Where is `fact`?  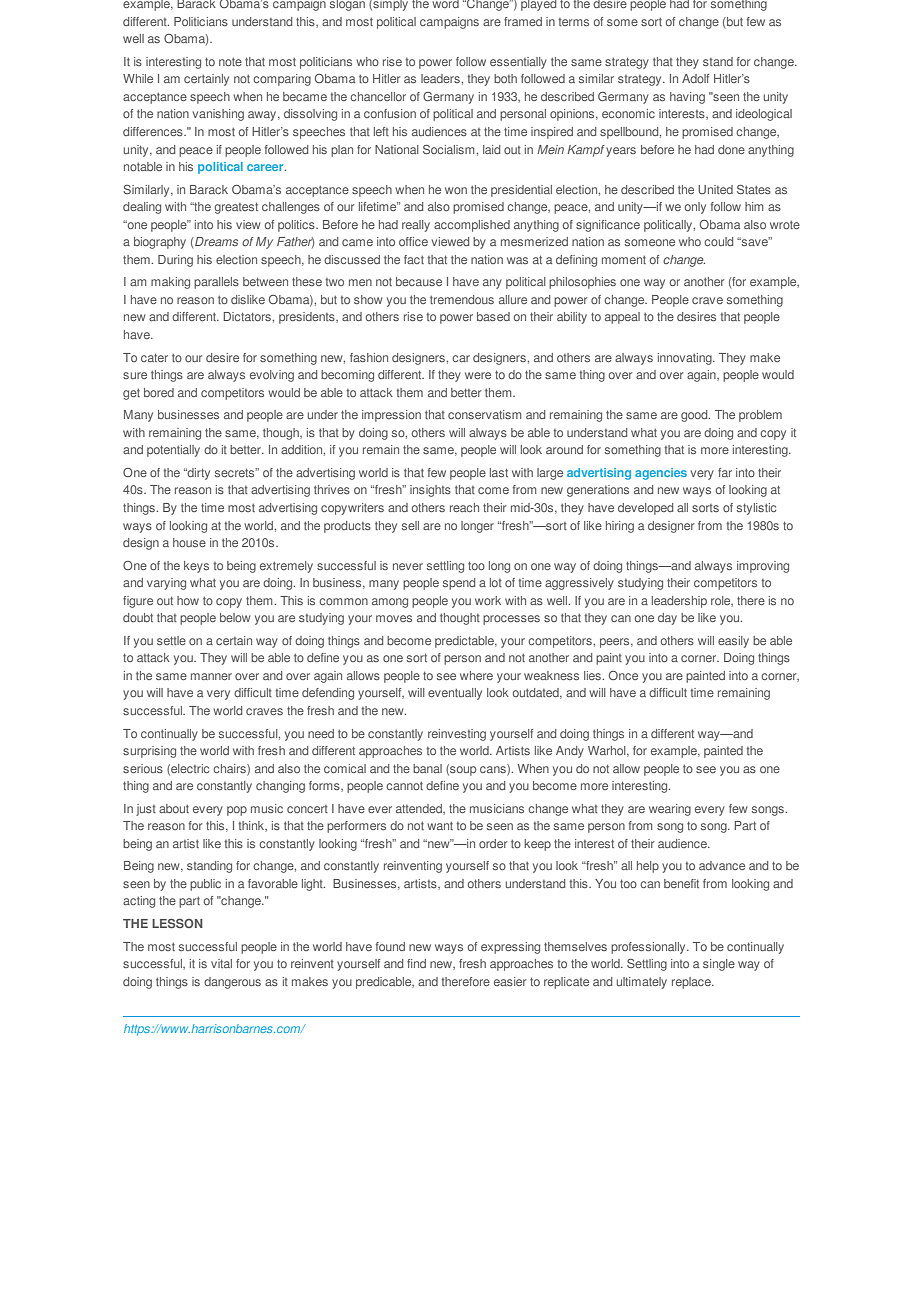 fact is located at coordinates (414, 259).
